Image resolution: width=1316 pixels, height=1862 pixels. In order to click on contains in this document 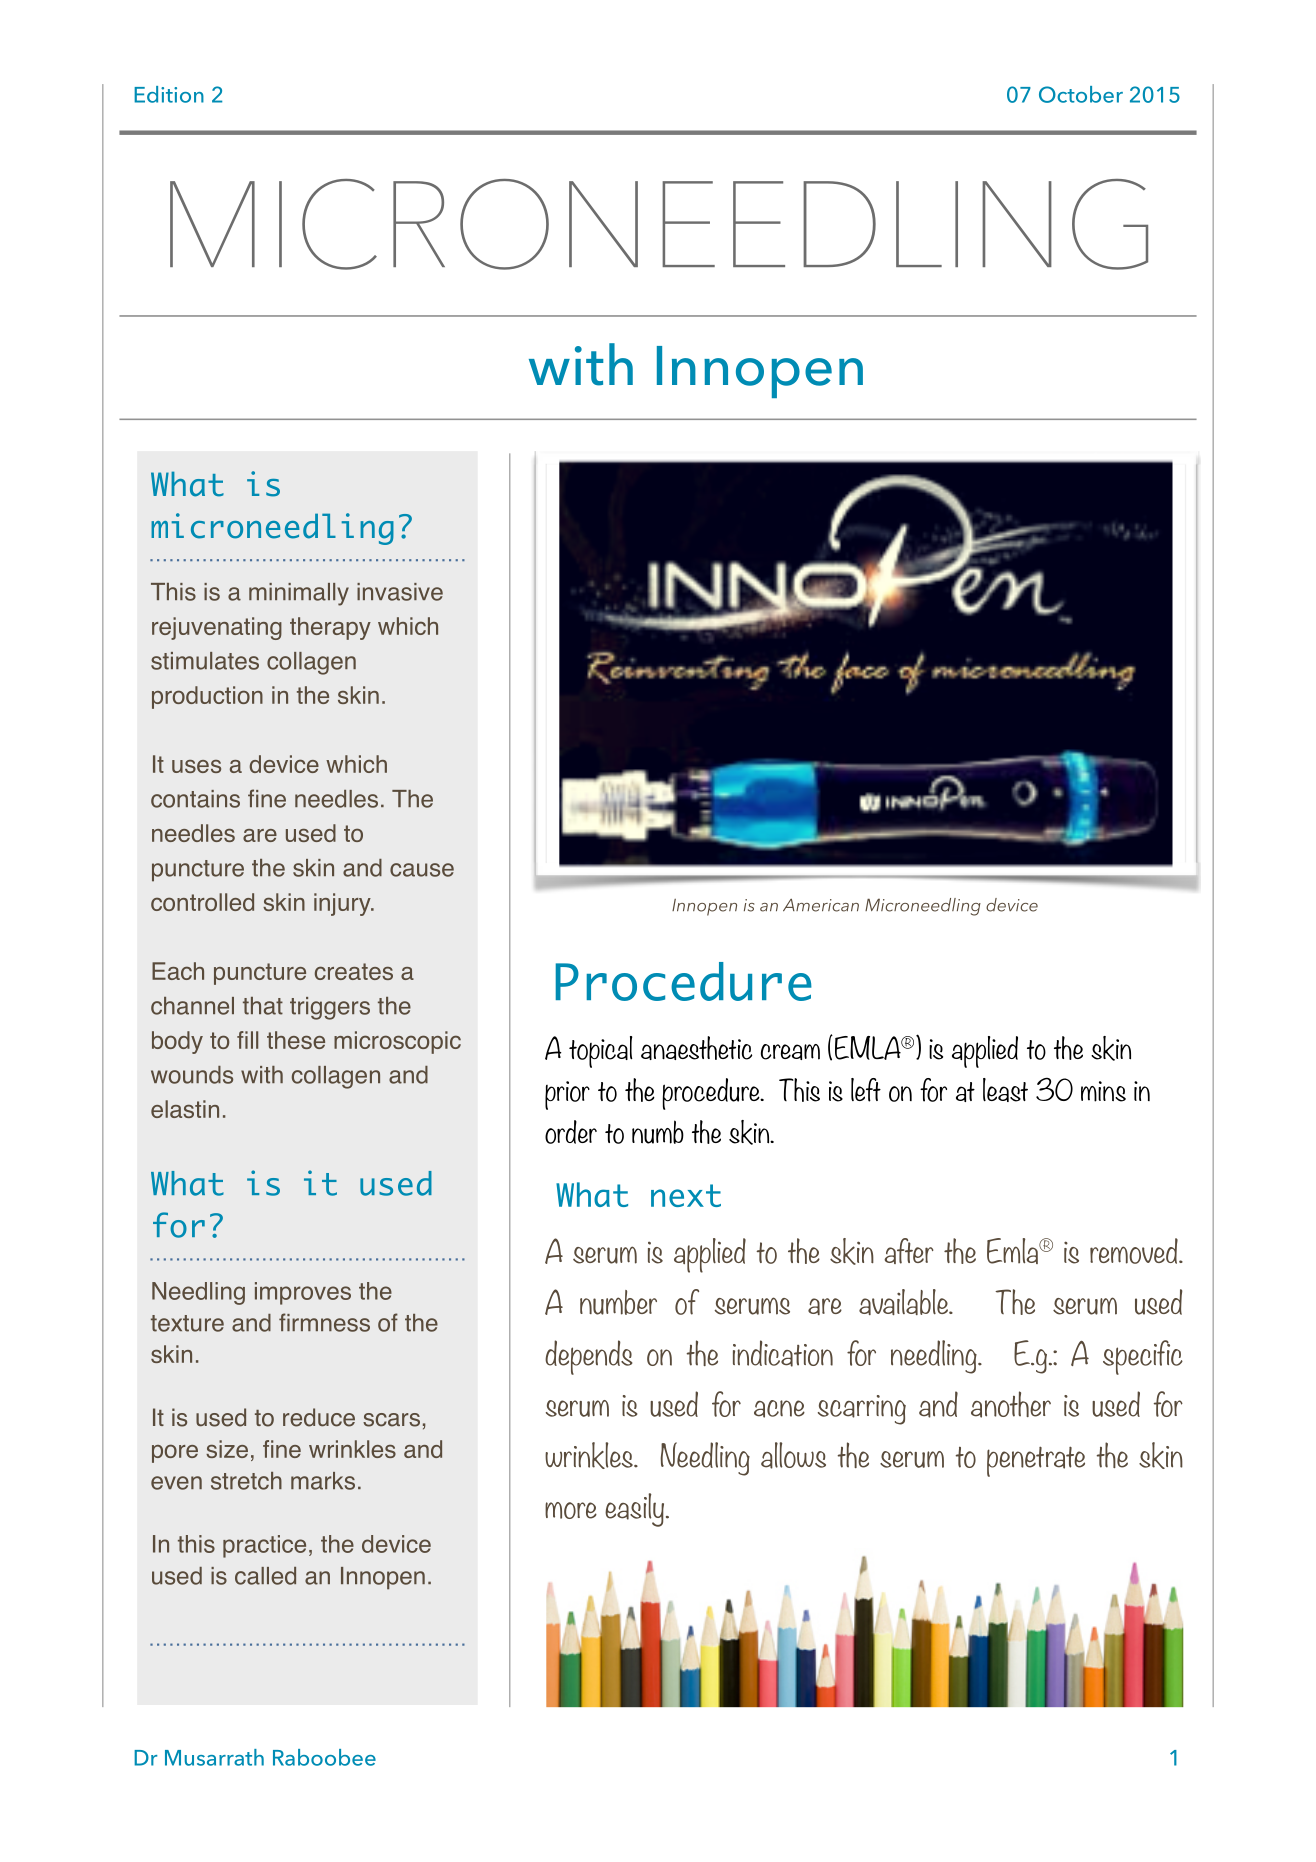, I will do `click(195, 799)`.
